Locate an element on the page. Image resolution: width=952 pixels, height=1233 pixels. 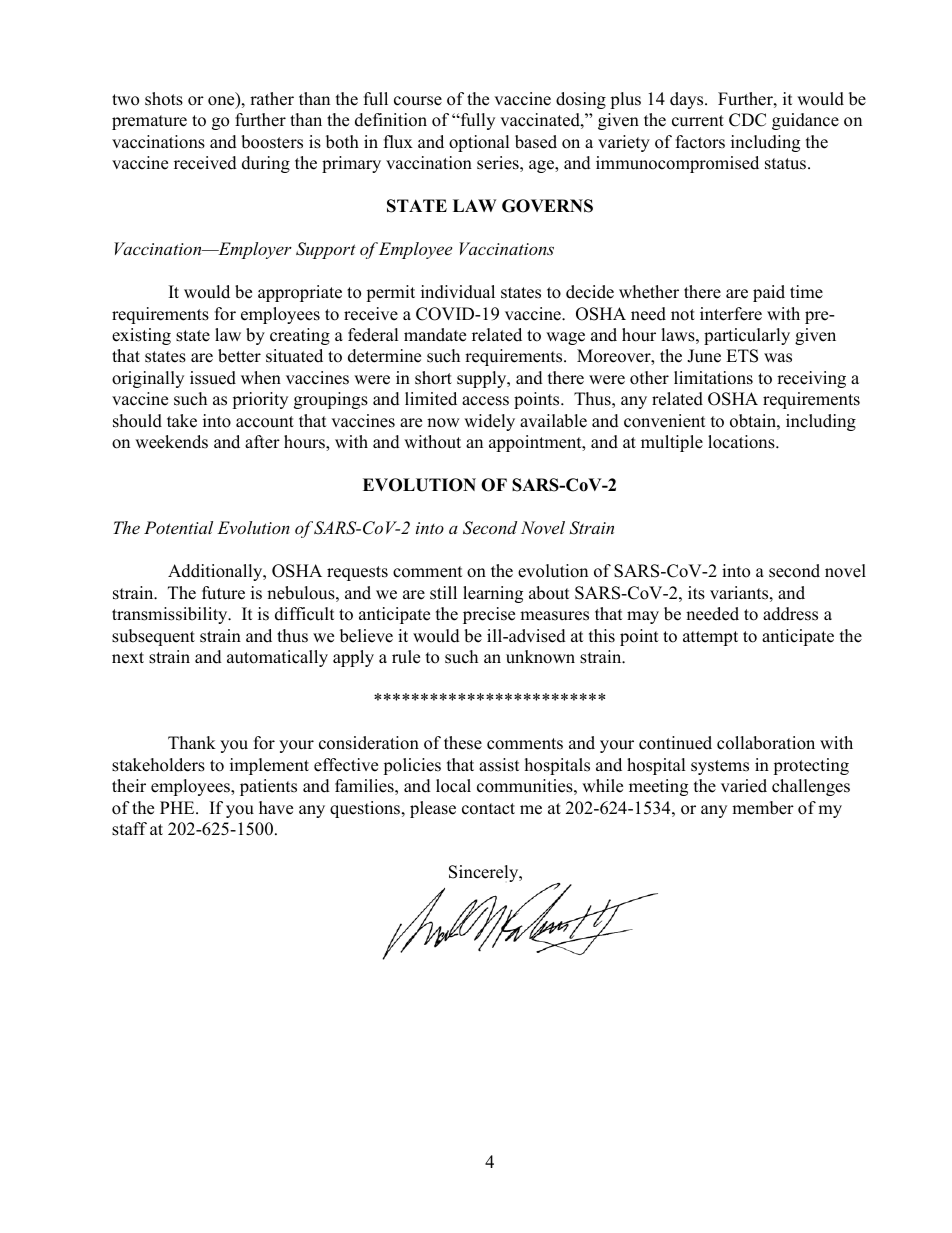
widely is located at coordinates (489, 422).
